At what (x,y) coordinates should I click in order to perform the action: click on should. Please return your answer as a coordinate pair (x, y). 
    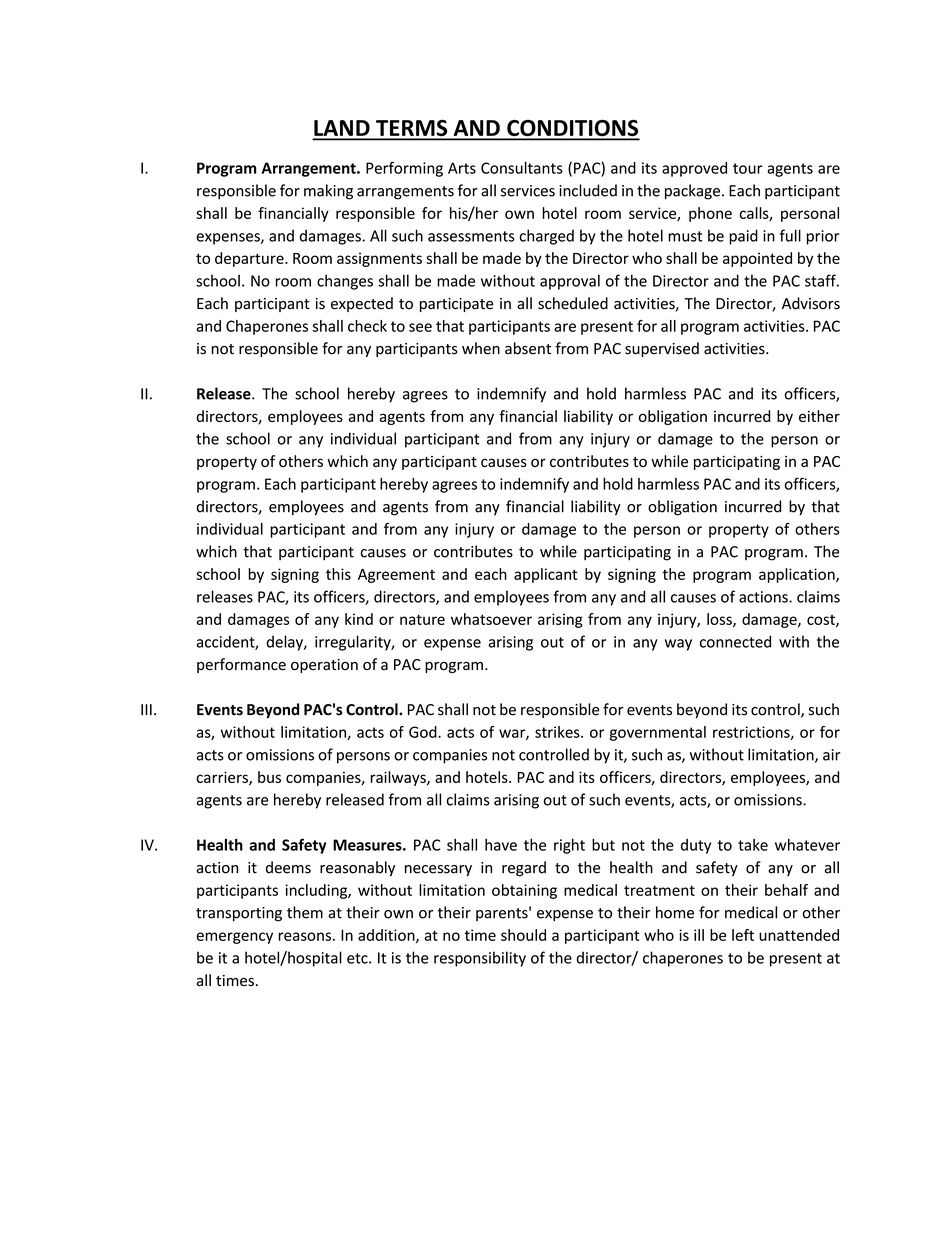
    Looking at the image, I should click on (523, 935).
